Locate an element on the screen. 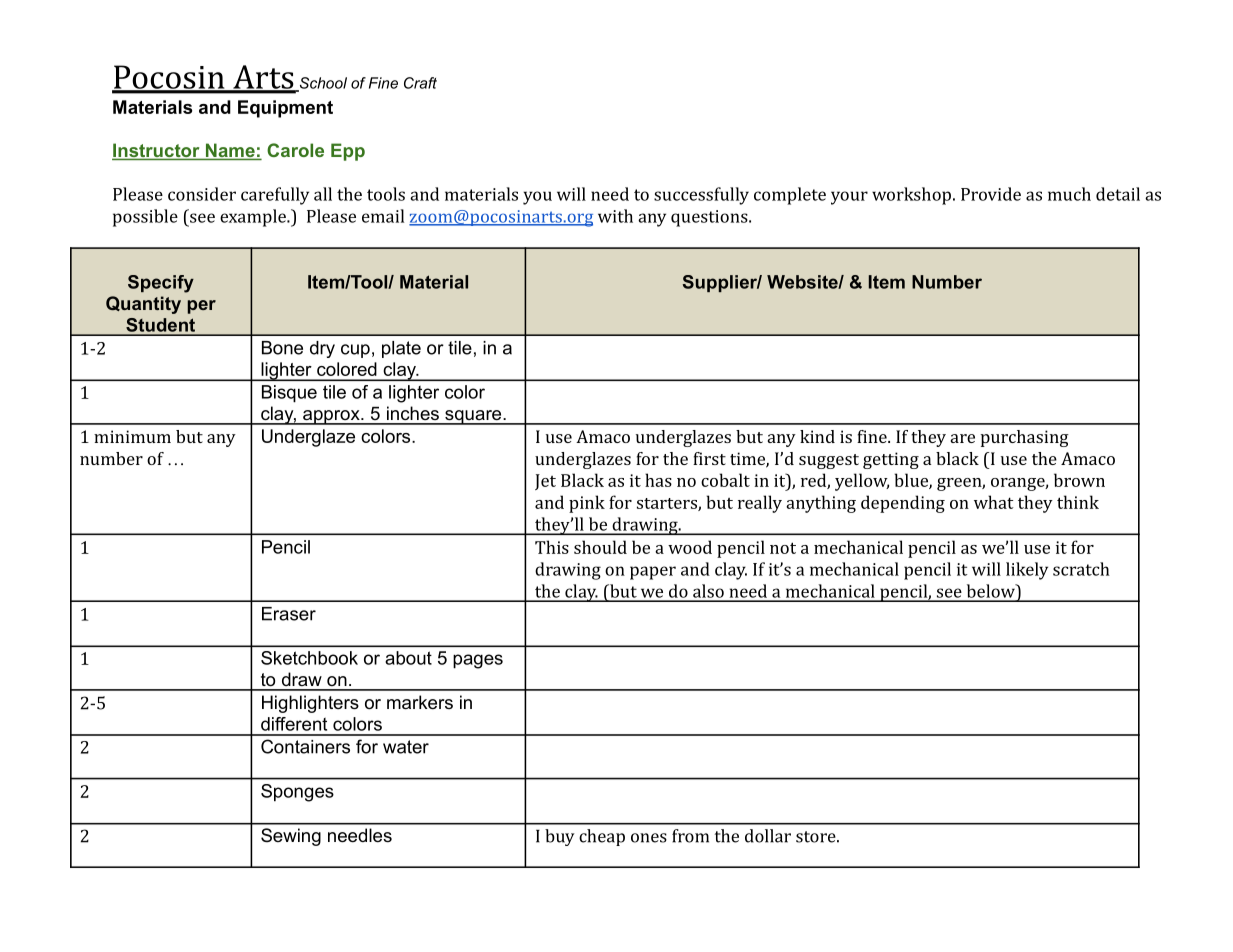  much is located at coordinates (1069, 194).
